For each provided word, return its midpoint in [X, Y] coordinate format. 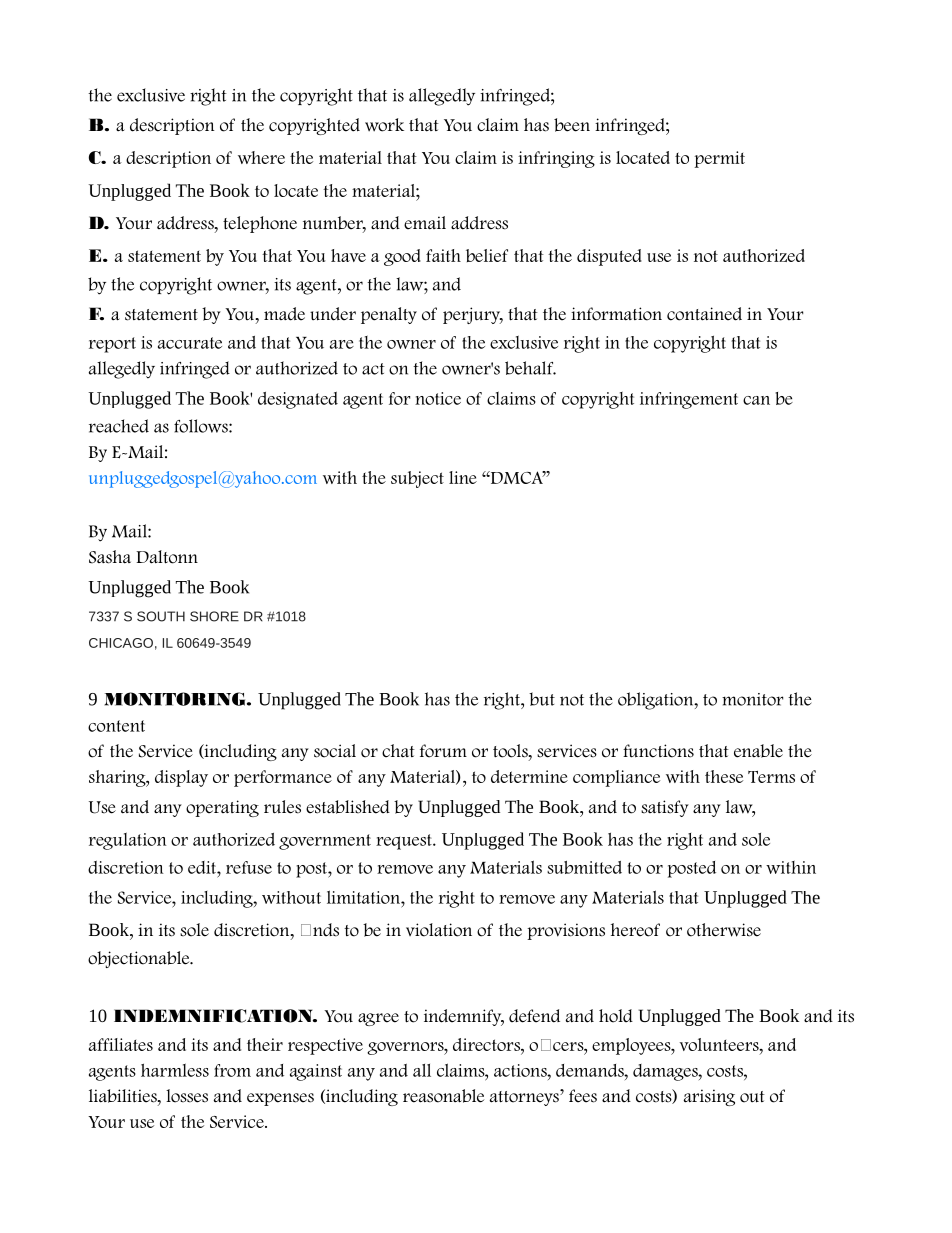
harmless [175, 1070]
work [384, 125]
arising [709, 1097]
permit [719, 159]
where [261, 157]
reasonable [443, 1096]
